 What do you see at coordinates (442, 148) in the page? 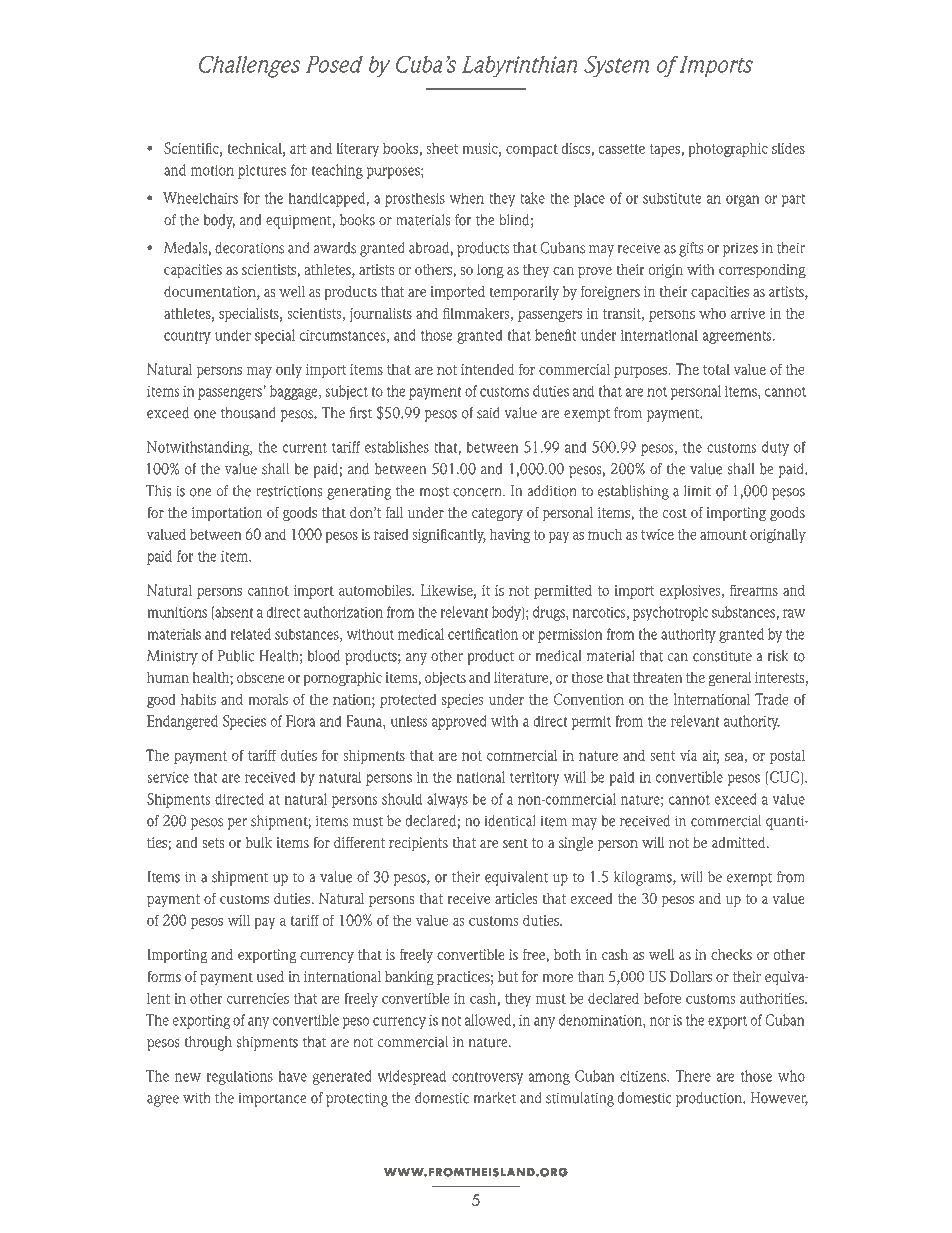
I see `sheet` at bounding box center [442, 148].
